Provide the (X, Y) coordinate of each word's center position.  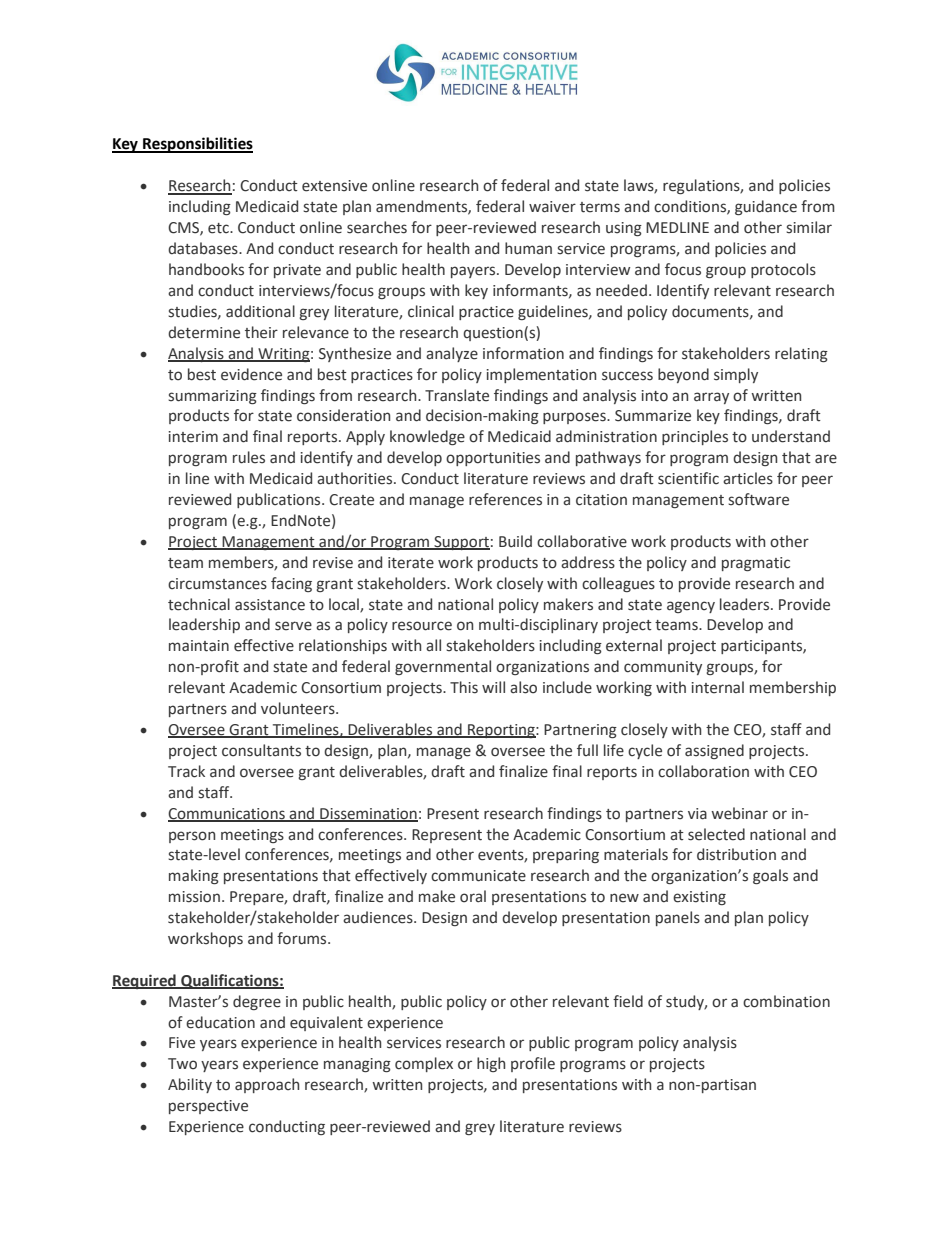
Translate (457, 395)
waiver (552, 207)
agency (691, 607)
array (711, 398)
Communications (227, 814)
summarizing (212, 397)
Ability (190, 1085)
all (433, 645)
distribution (736, 854)
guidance (766, 207)
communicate (478, 876)
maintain (199, 646)
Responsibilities (197, 145)
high (491, 1064)
